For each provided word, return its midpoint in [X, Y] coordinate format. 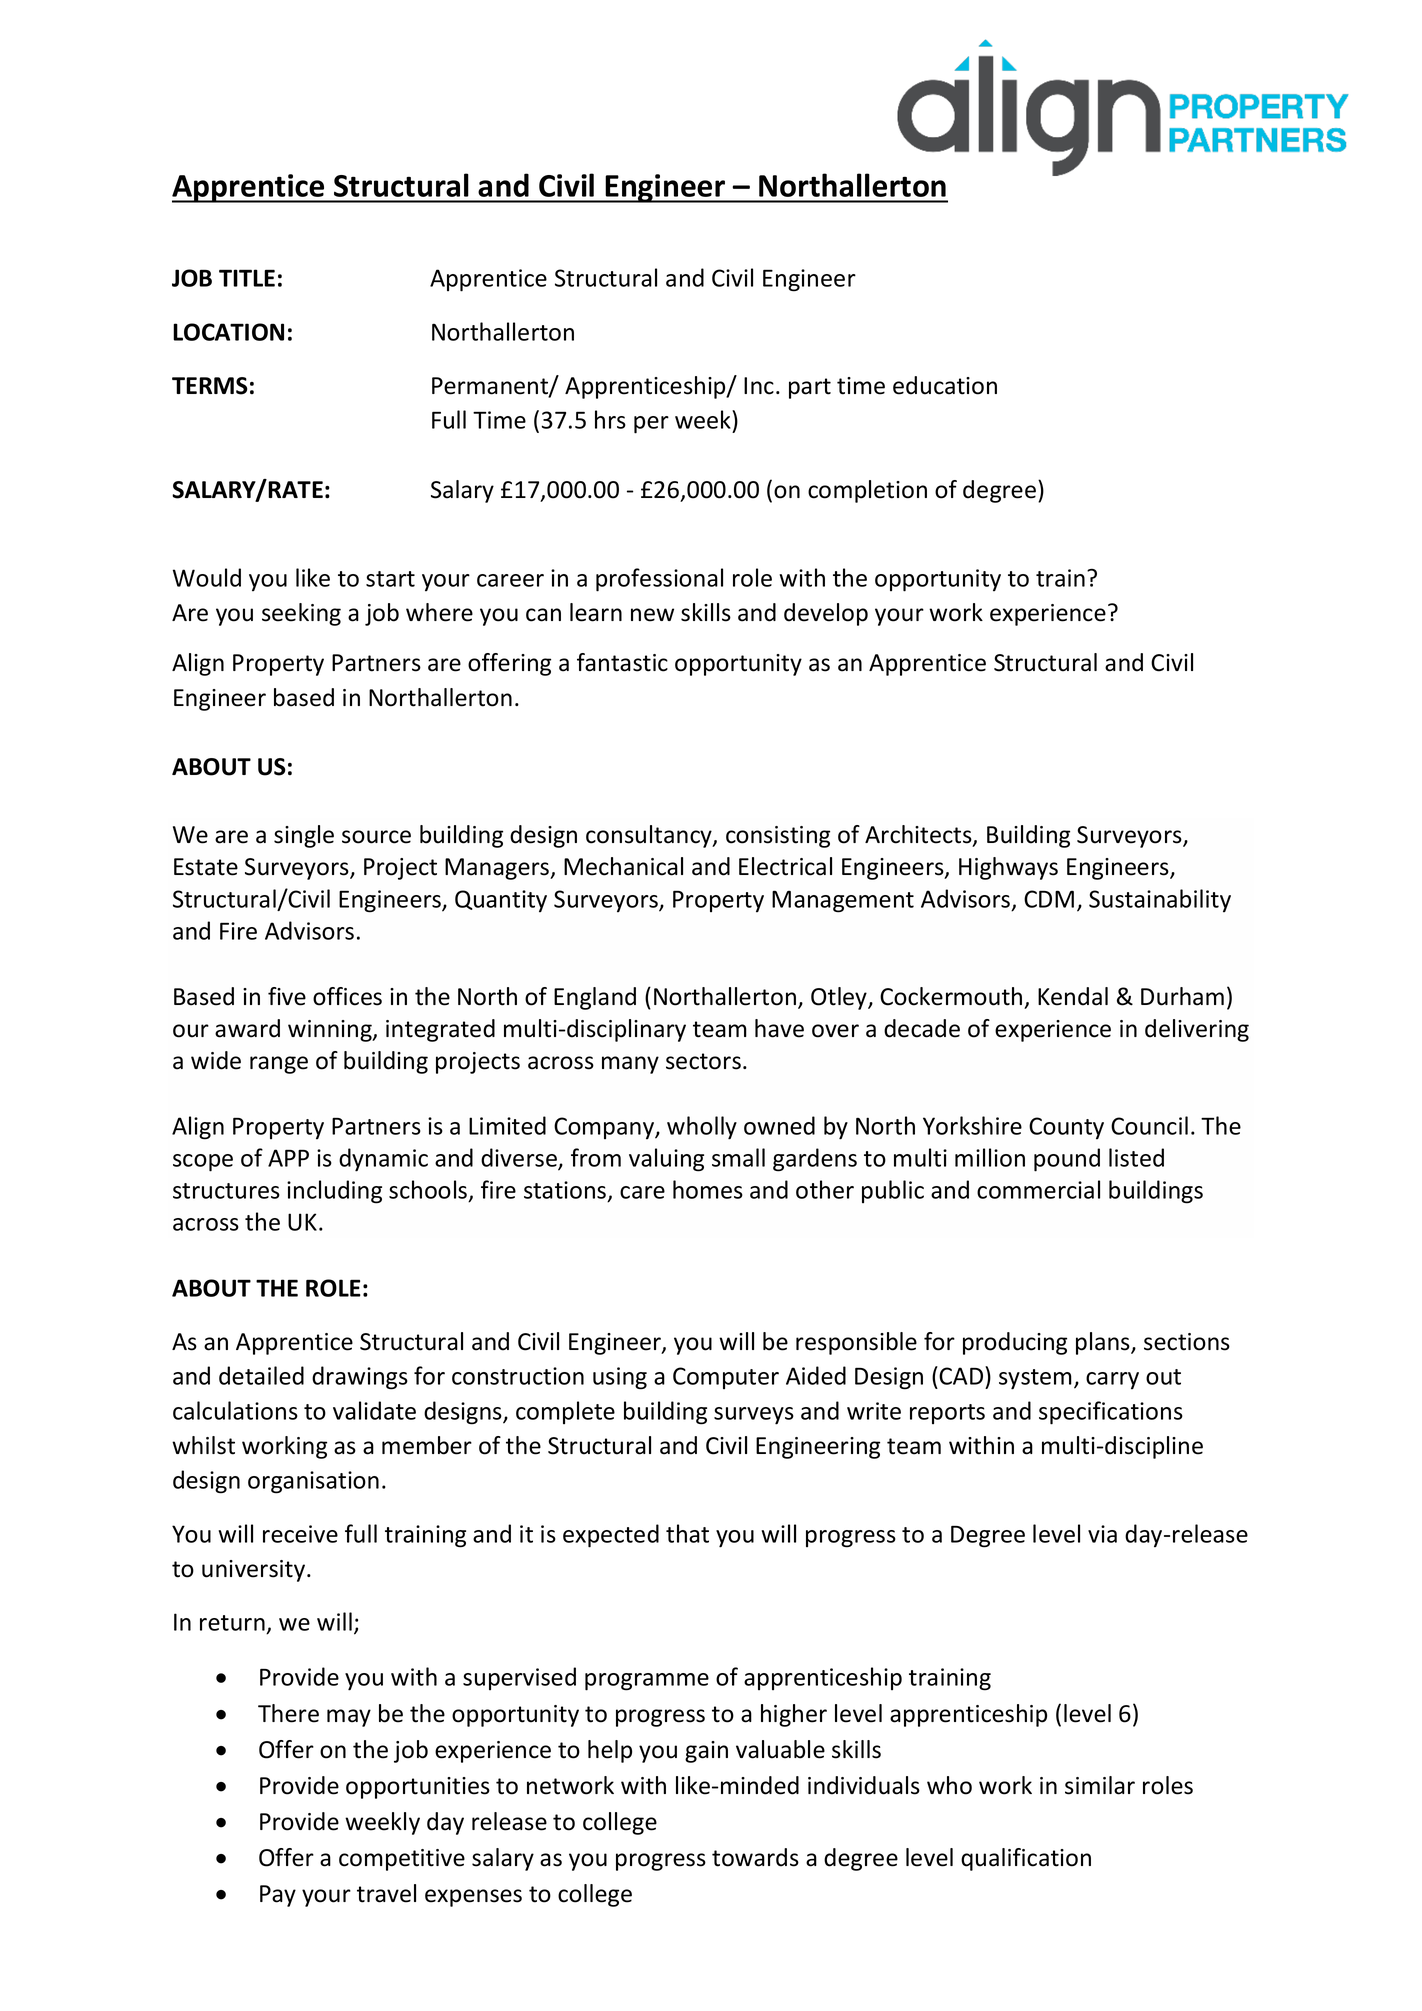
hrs [610, 419]
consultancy [650, 836]
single [304, 836]
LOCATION [228, 332]
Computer [726, 1378]
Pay [278, 1896]
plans [1104, 1343]
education [945, 385]
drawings [360, 1378]
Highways [1008, 868]
